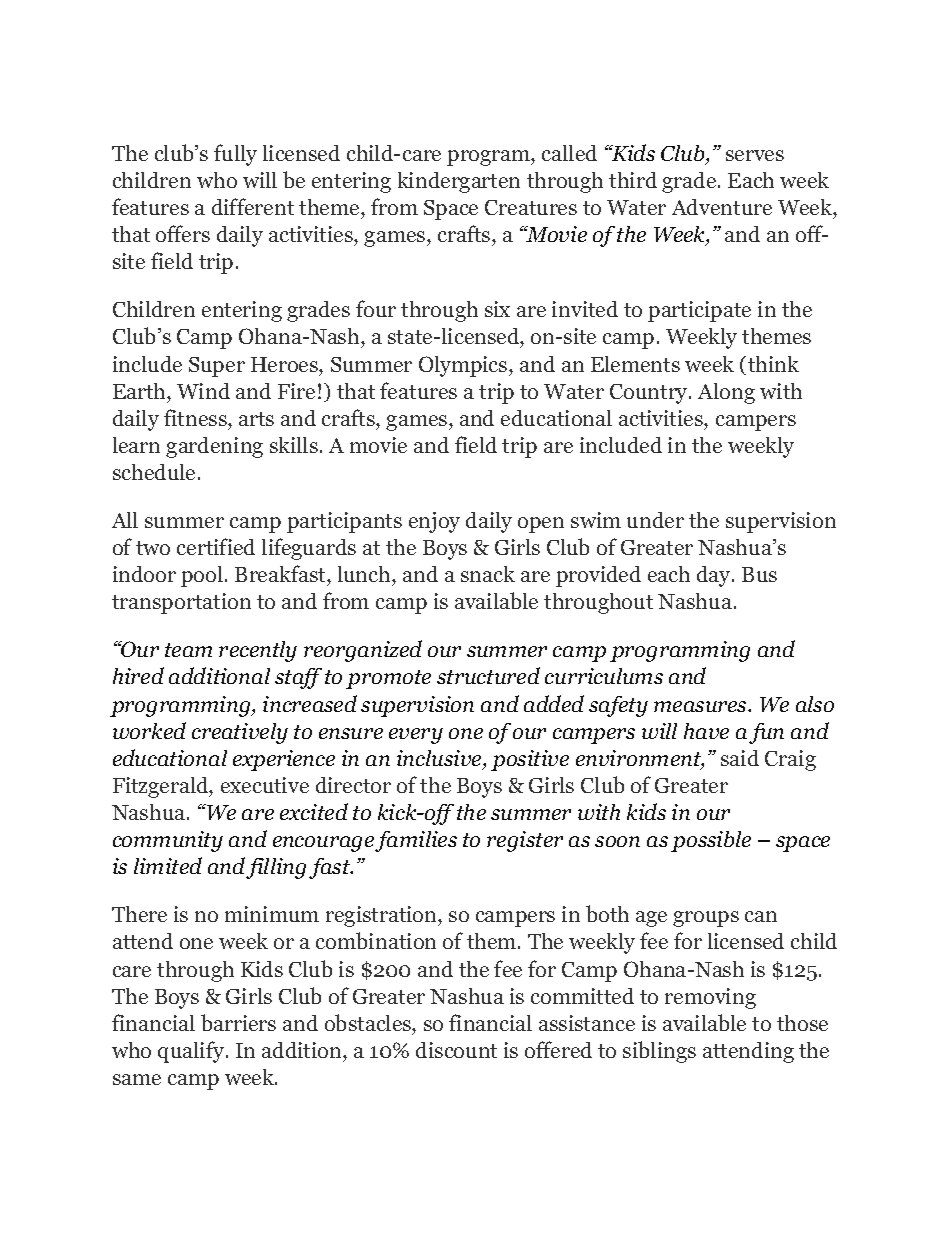  What do you see at coordinates (715, 576) in the screenshot?
I see `day` at bounding box center [715, 576].
